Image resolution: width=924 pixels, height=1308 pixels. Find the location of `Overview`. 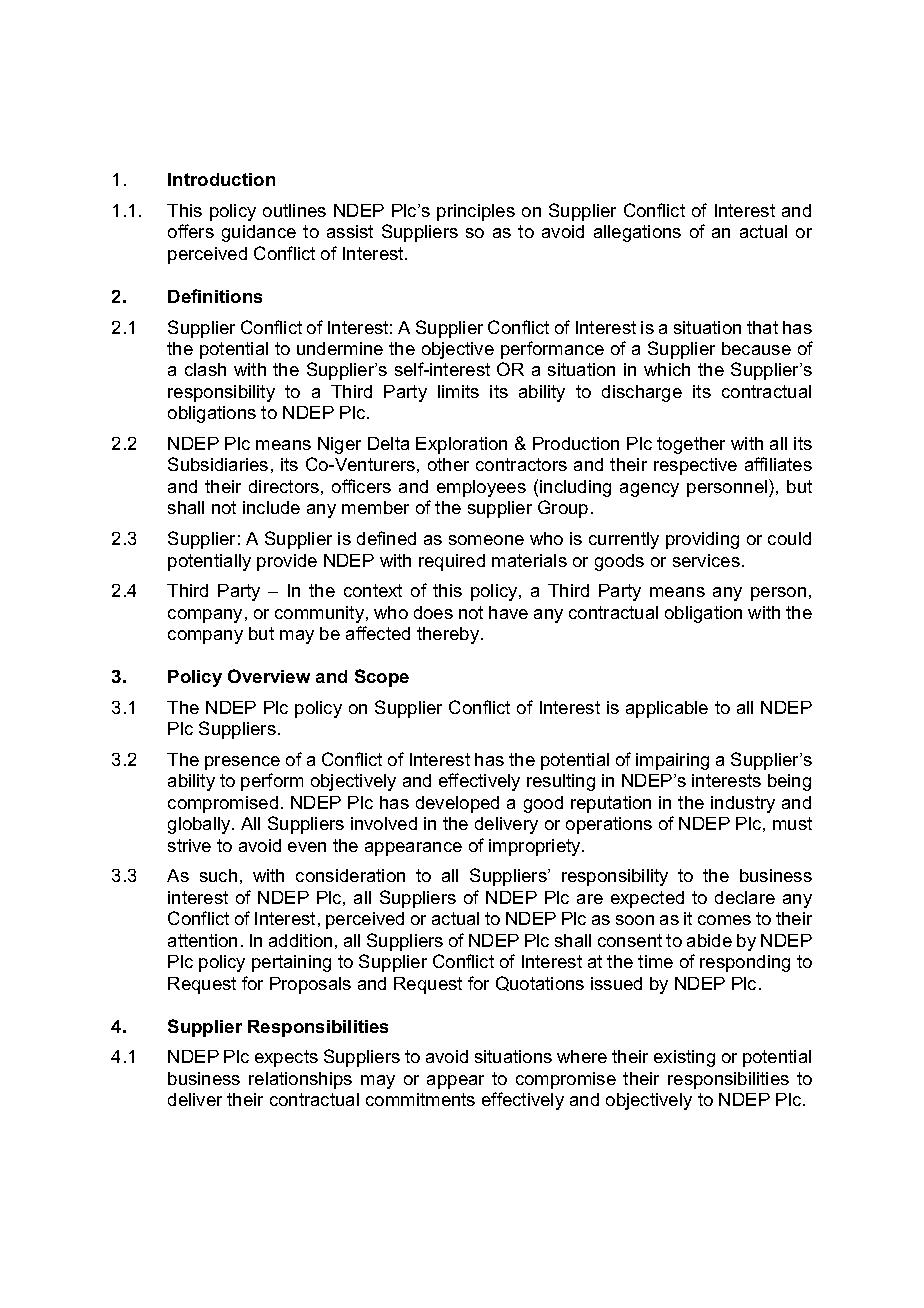

Overview is located at coordinates (269, 676).
